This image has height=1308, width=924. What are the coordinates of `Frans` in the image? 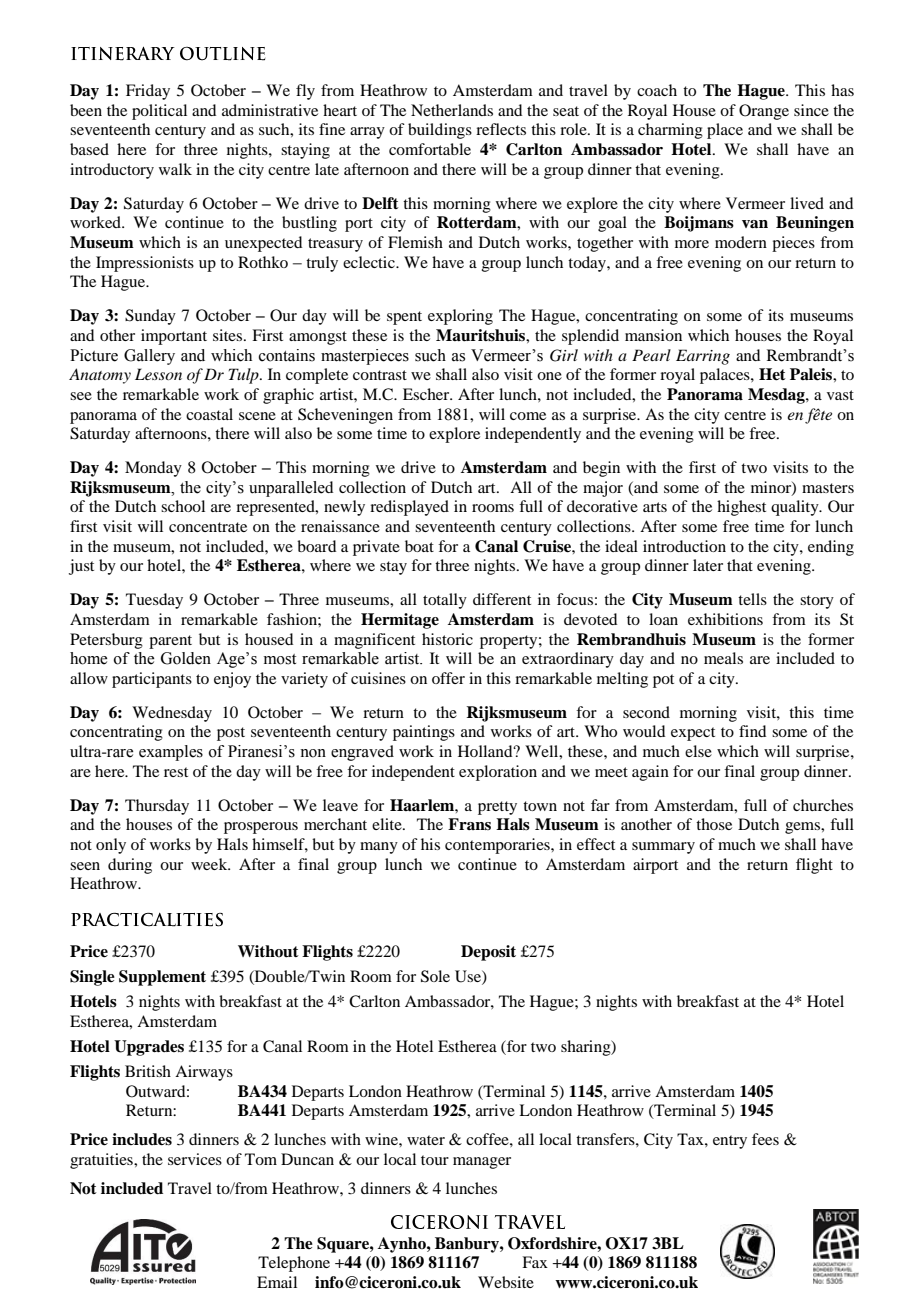 It's located at (469, 824).
